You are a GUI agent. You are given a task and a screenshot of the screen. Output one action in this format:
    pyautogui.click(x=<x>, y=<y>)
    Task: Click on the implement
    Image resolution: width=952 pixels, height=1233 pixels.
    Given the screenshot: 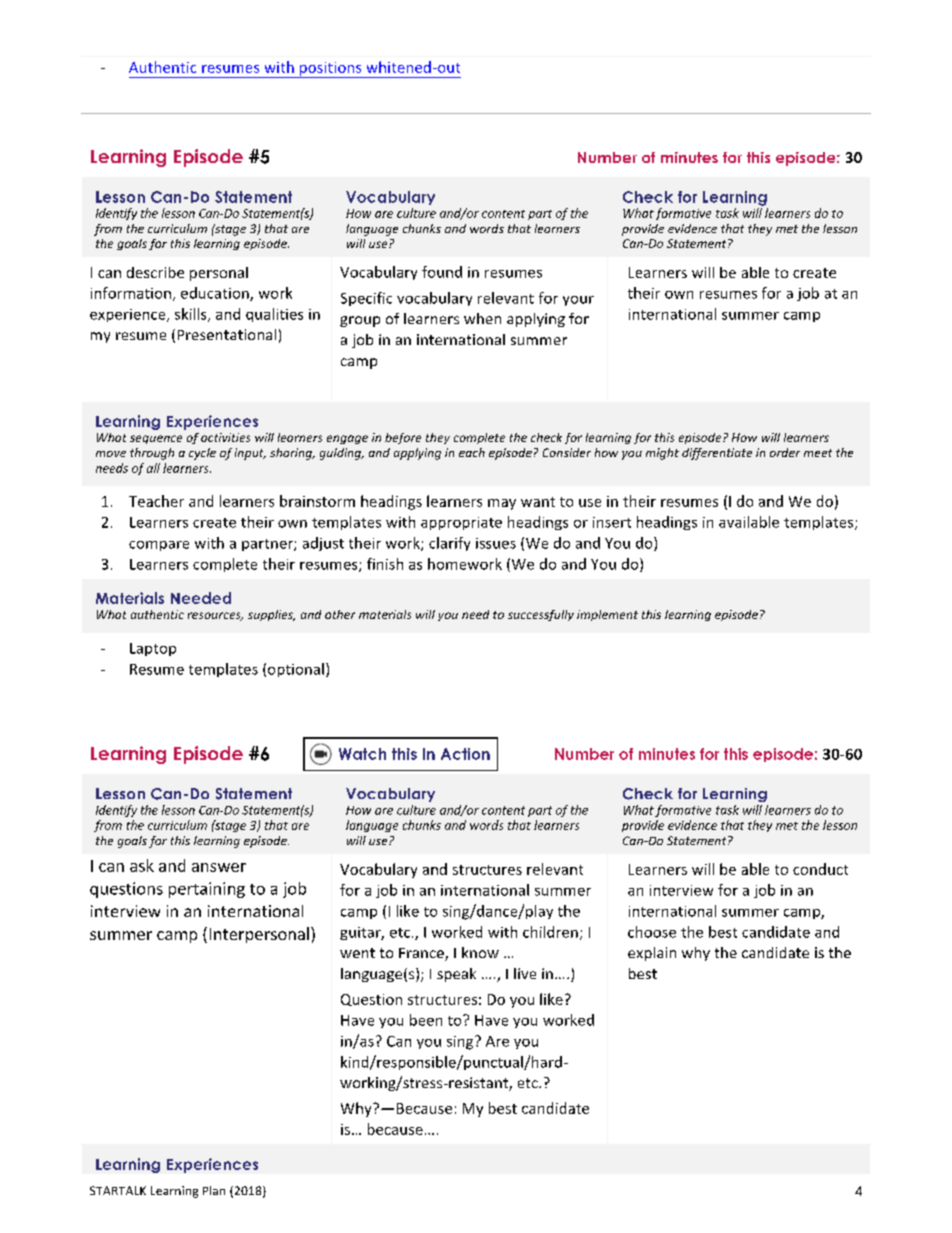 What is the action you would take?
    pyautogui.click(x=607, y=615)
